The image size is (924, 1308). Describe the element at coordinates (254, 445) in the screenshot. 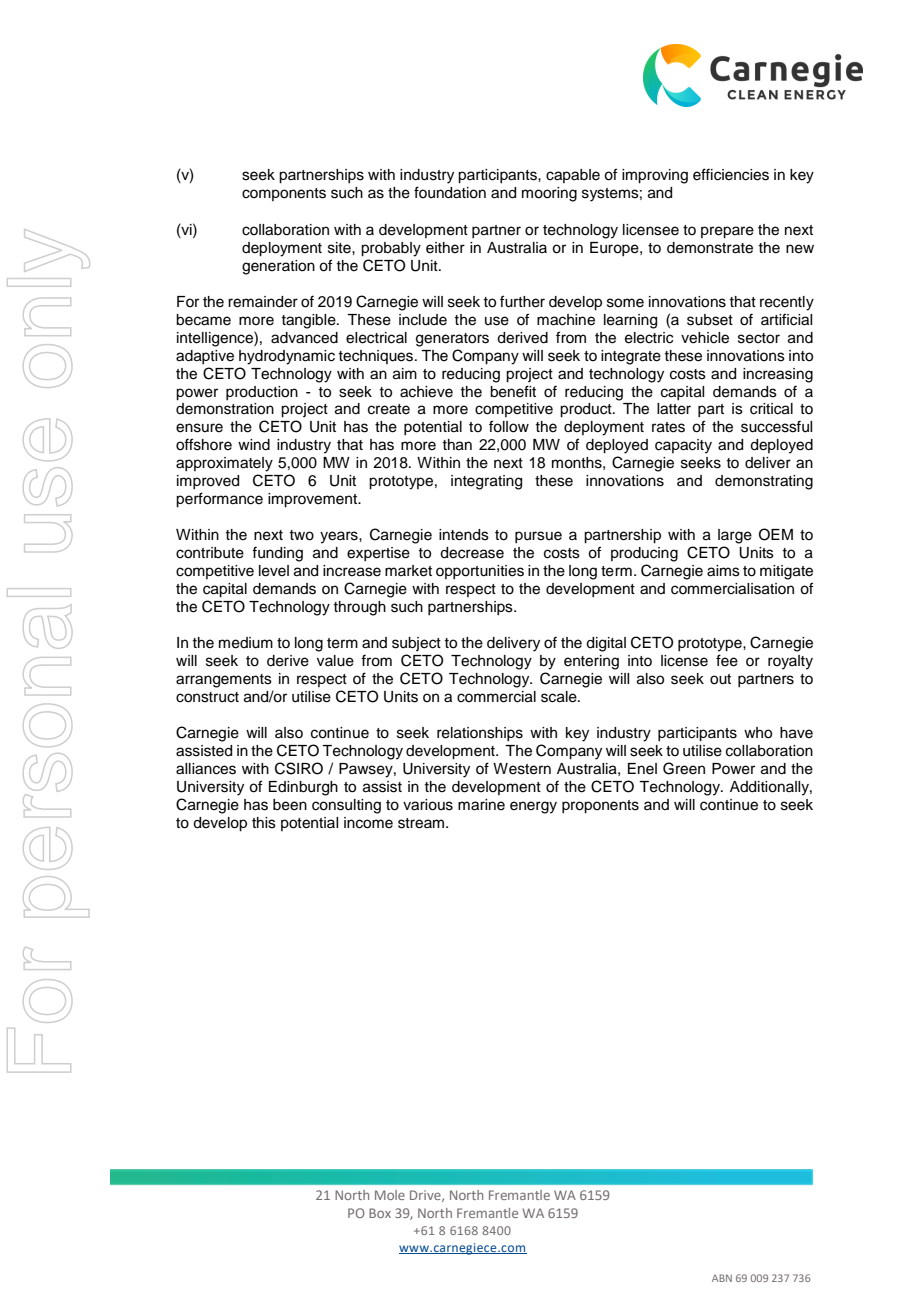

I see `wind` at that location.
